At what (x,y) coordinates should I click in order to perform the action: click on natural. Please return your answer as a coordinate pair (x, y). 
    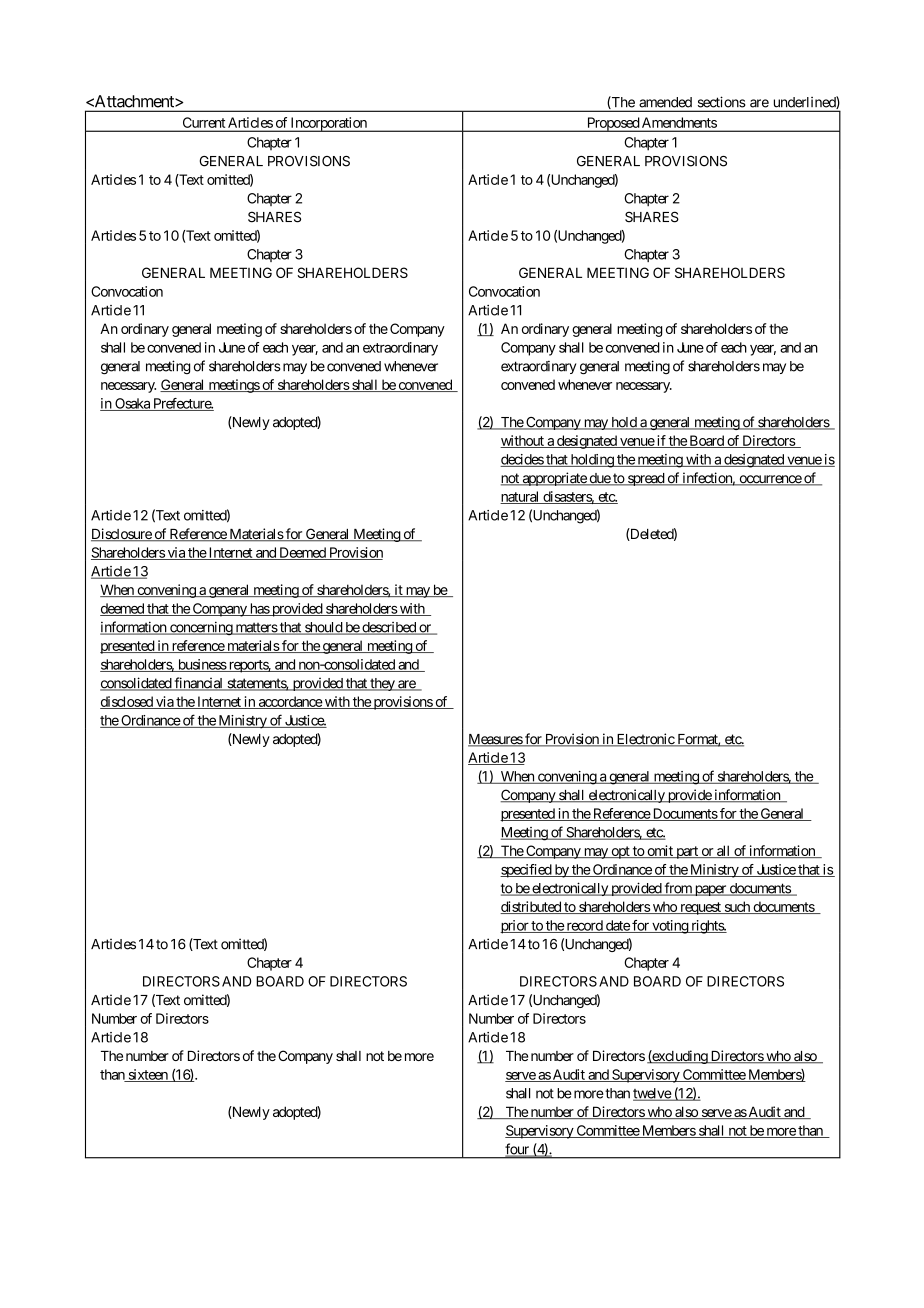
    Looking at the image, I should click on (521, 497).
